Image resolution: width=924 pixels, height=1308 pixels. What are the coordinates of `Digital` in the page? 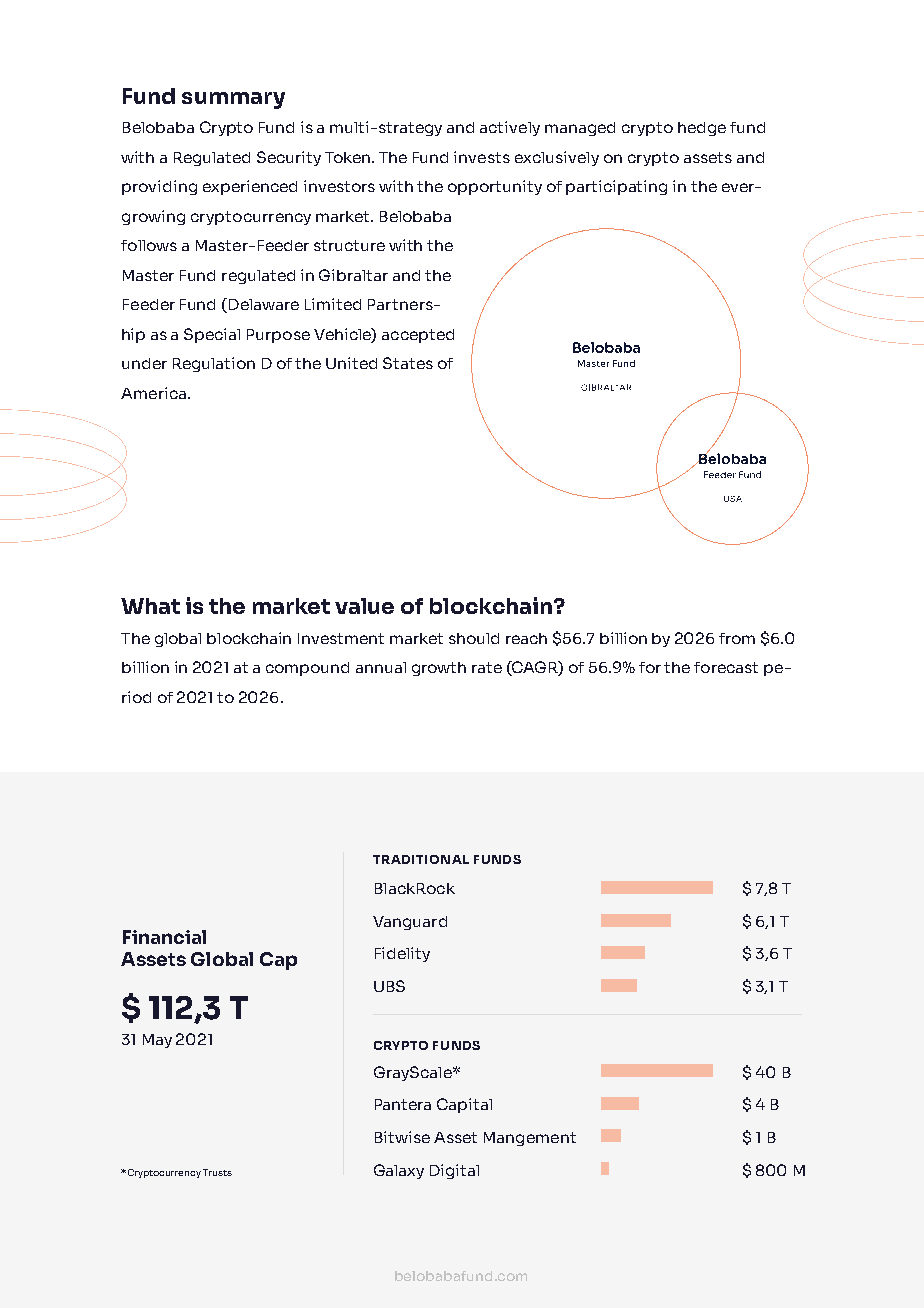 It's located at (454, 1171).
